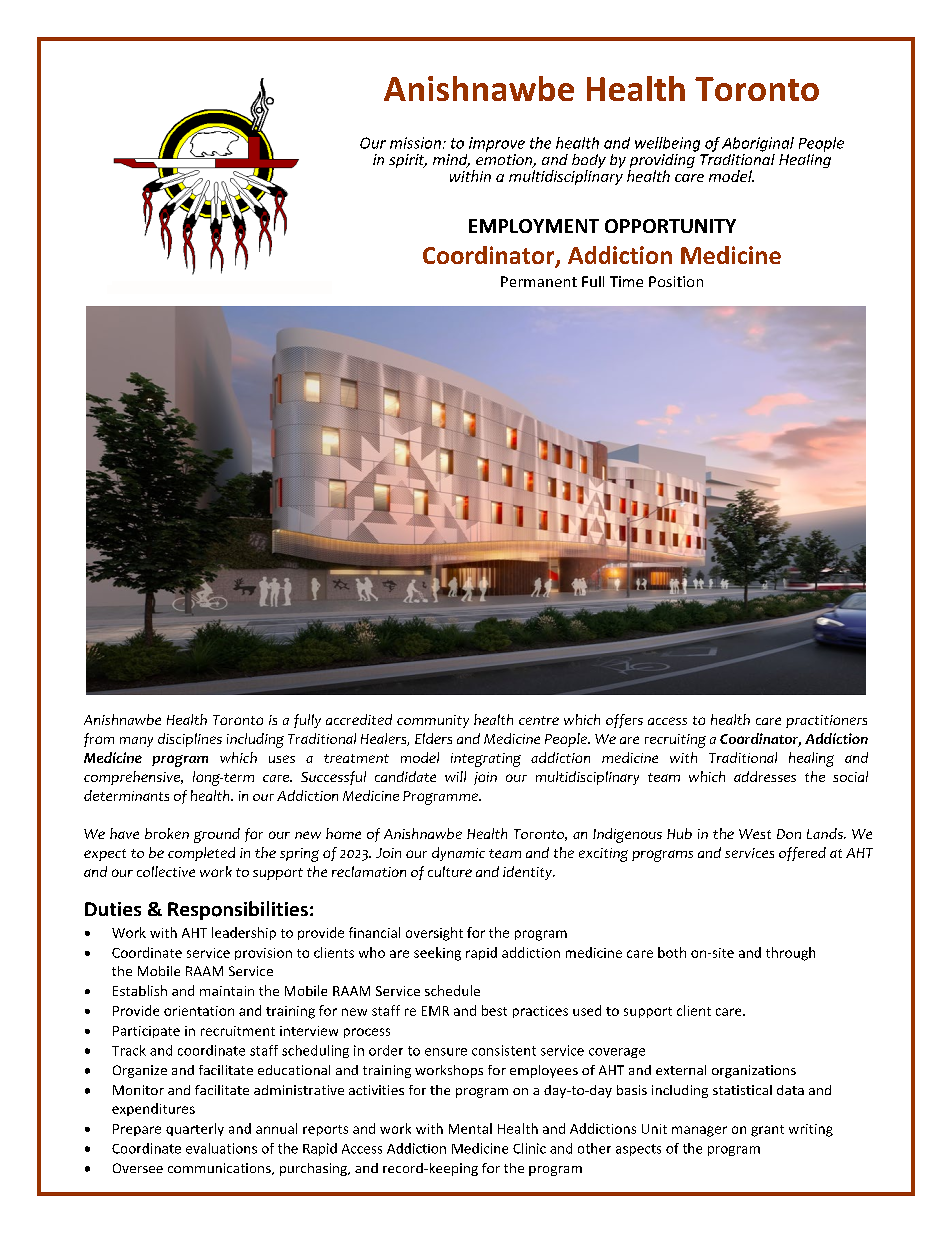  What do you see at coordinates (408, 161) in the screenshot?
I see `spirit` at bounding box center [408, 161].
